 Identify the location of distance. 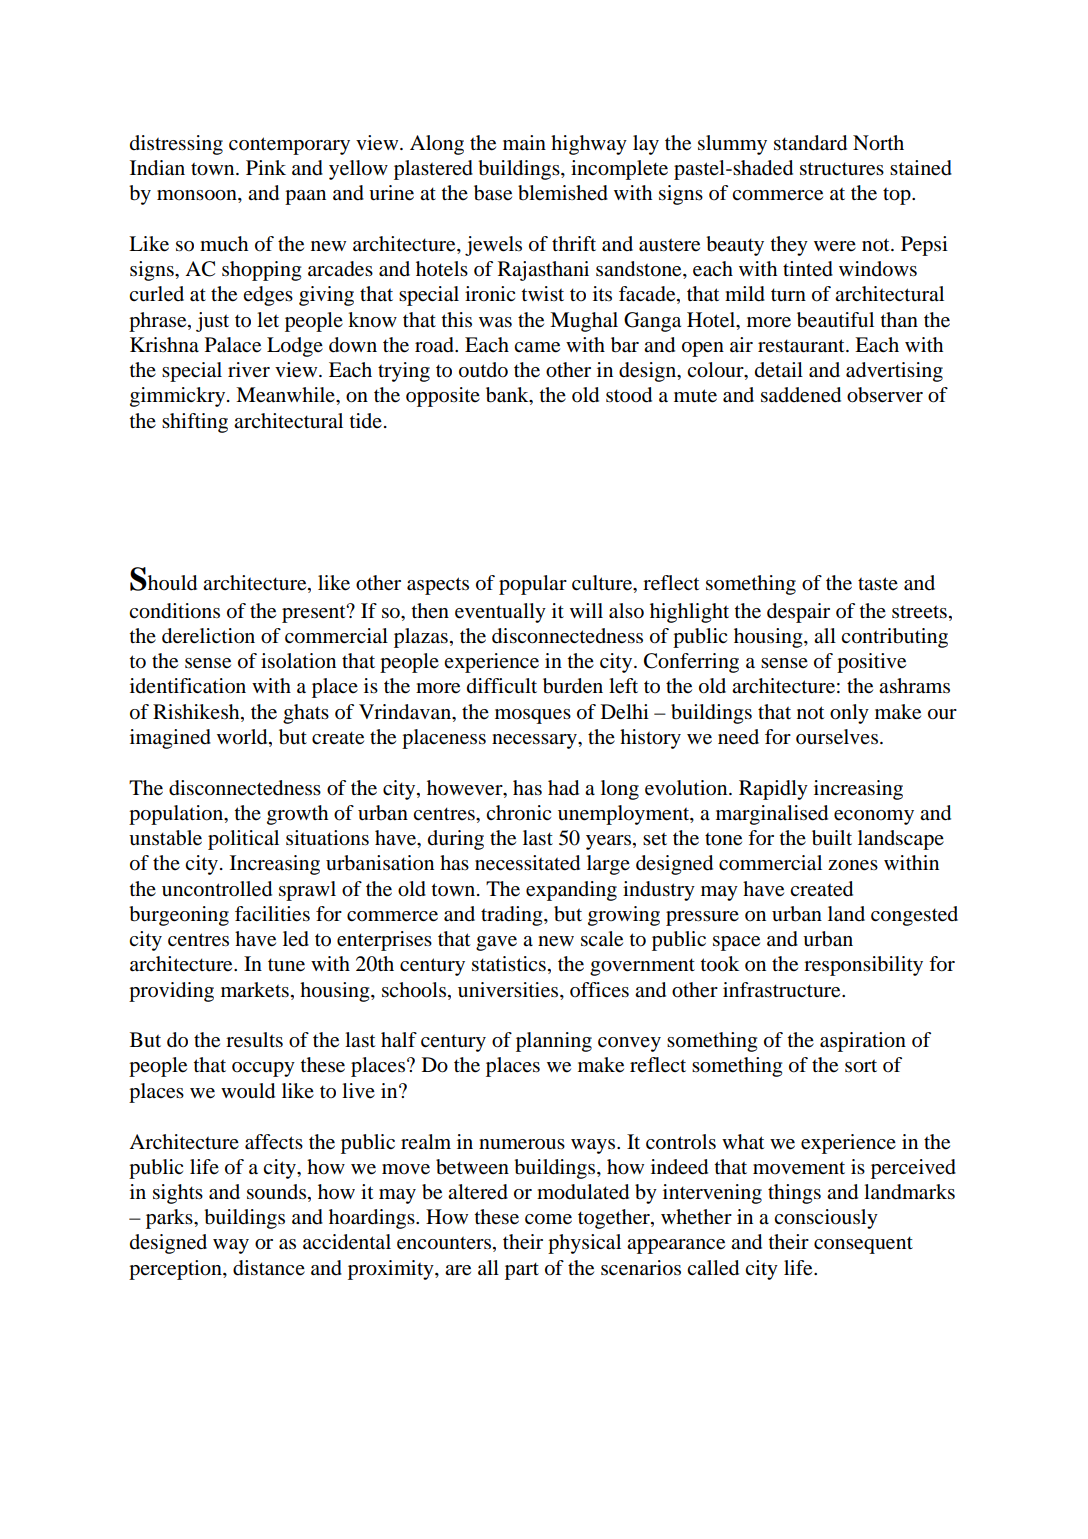
(269, 1268).
